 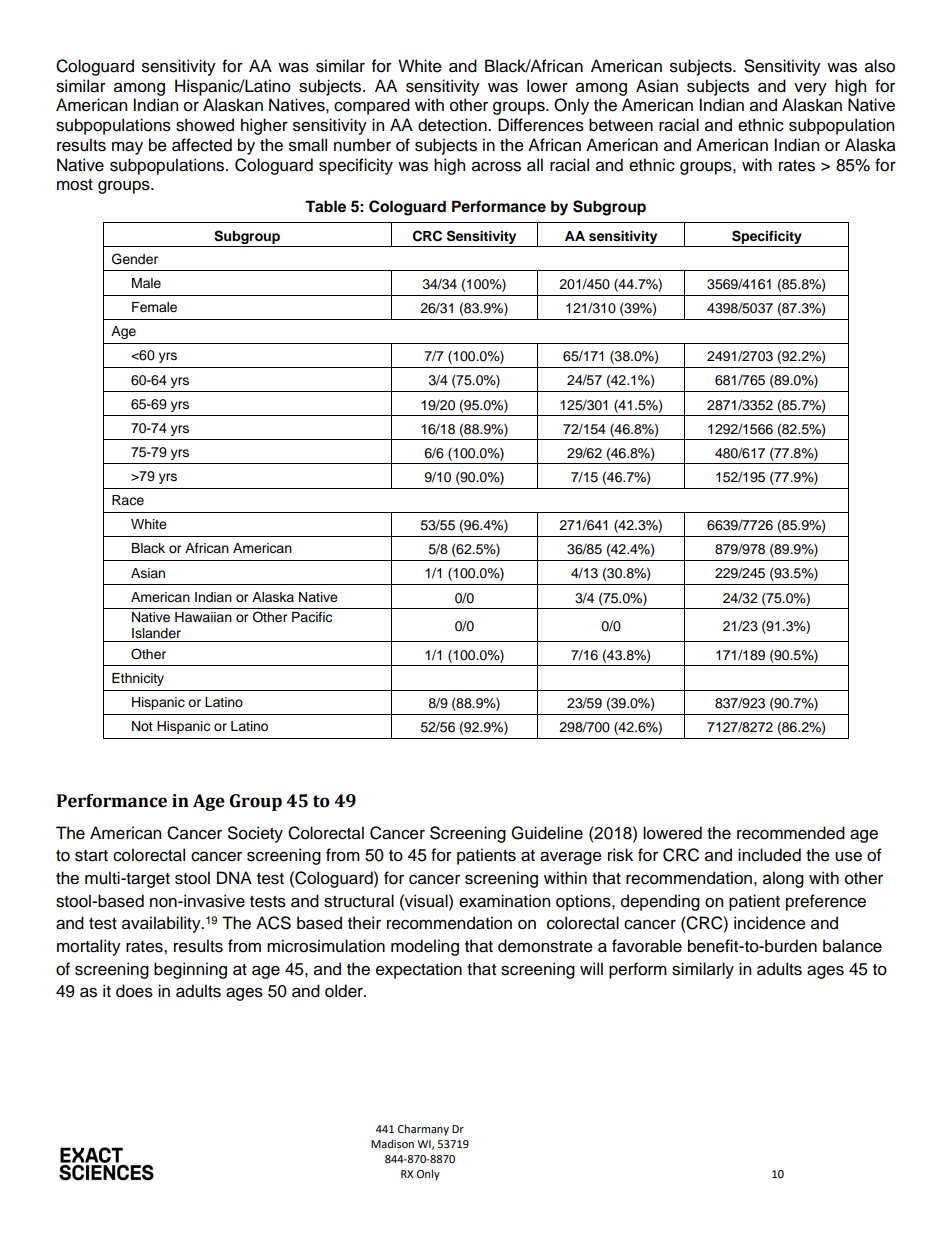 I want to click on examination, so click(x=504, y=901).
